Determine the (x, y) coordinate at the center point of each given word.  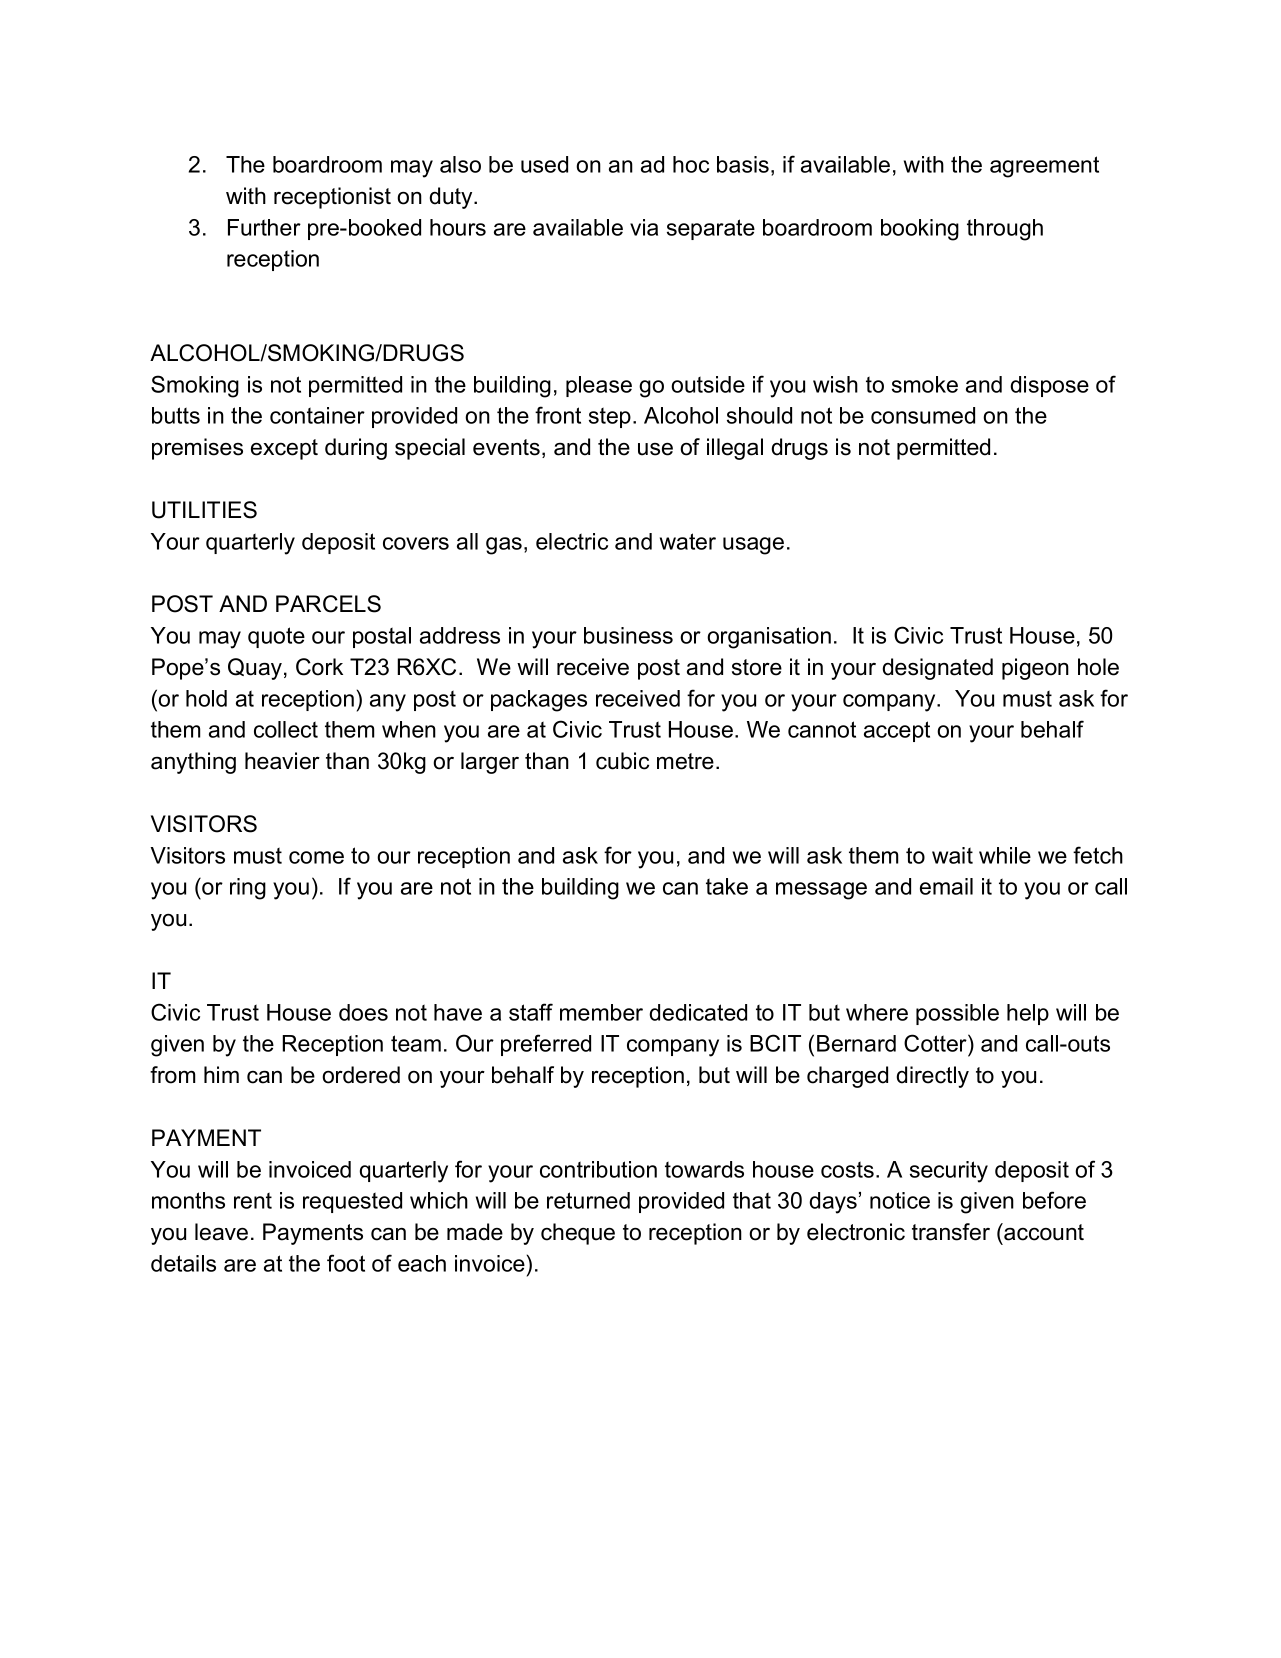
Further (264, 227)
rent (253, 1200)
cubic (622, 761)
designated (938, 669)
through (1005, 230)
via (644, 227)
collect (286, 729)
